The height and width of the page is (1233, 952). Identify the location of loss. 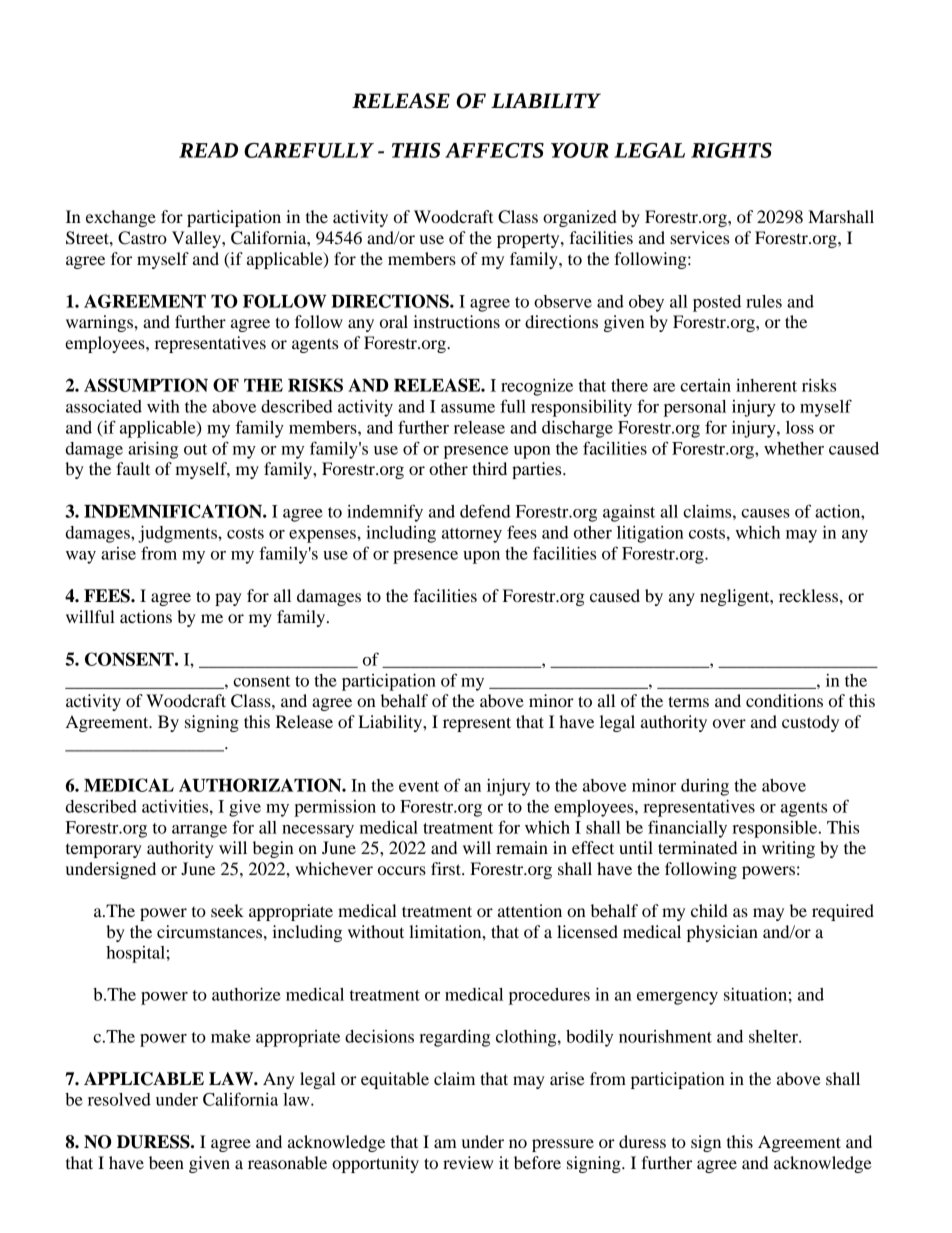
(800, 427).
